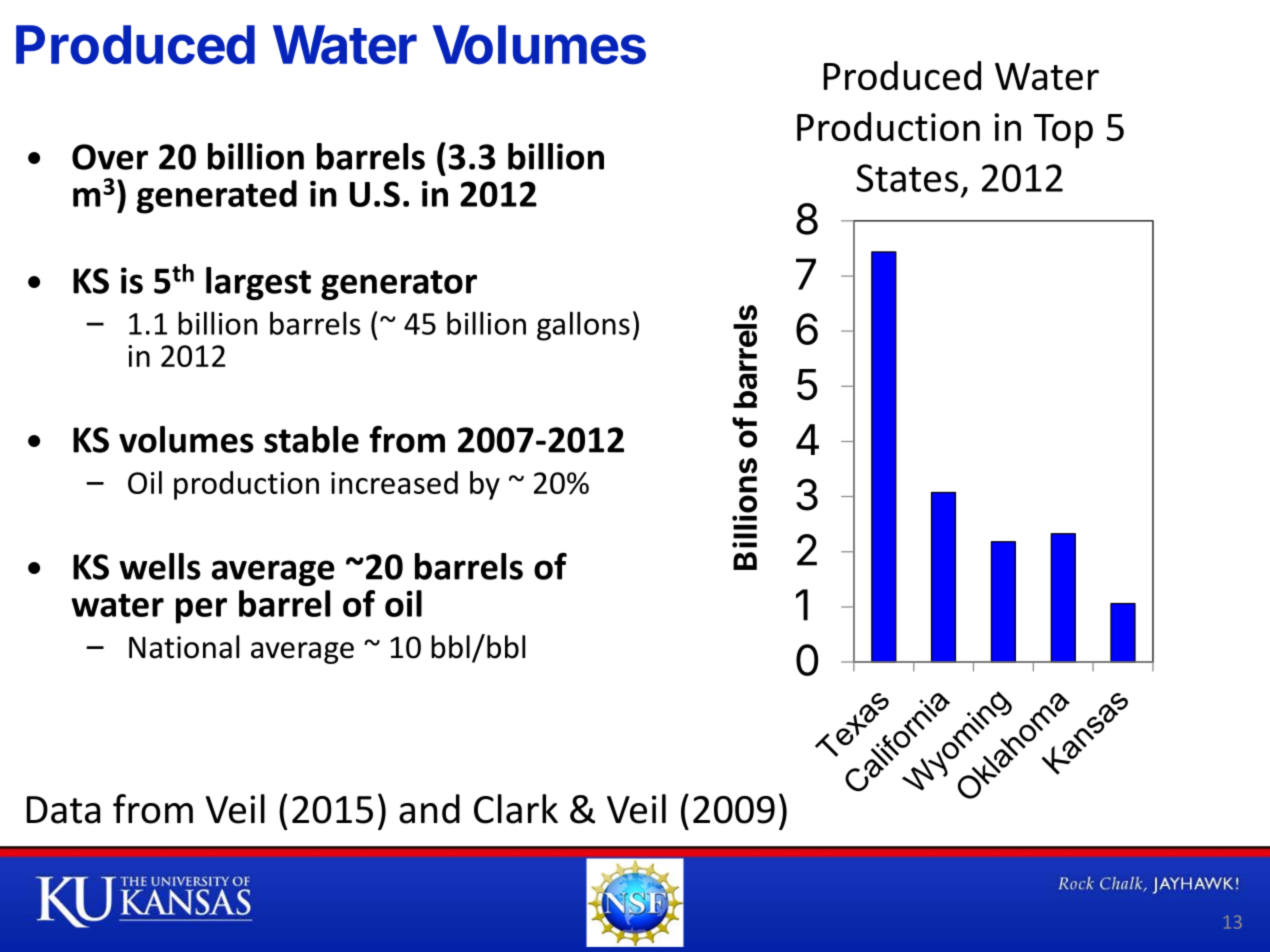 This image has width=1270, height=952. Describe the element at coordinates (311, 439) in the image. I see `stable` at that location.
